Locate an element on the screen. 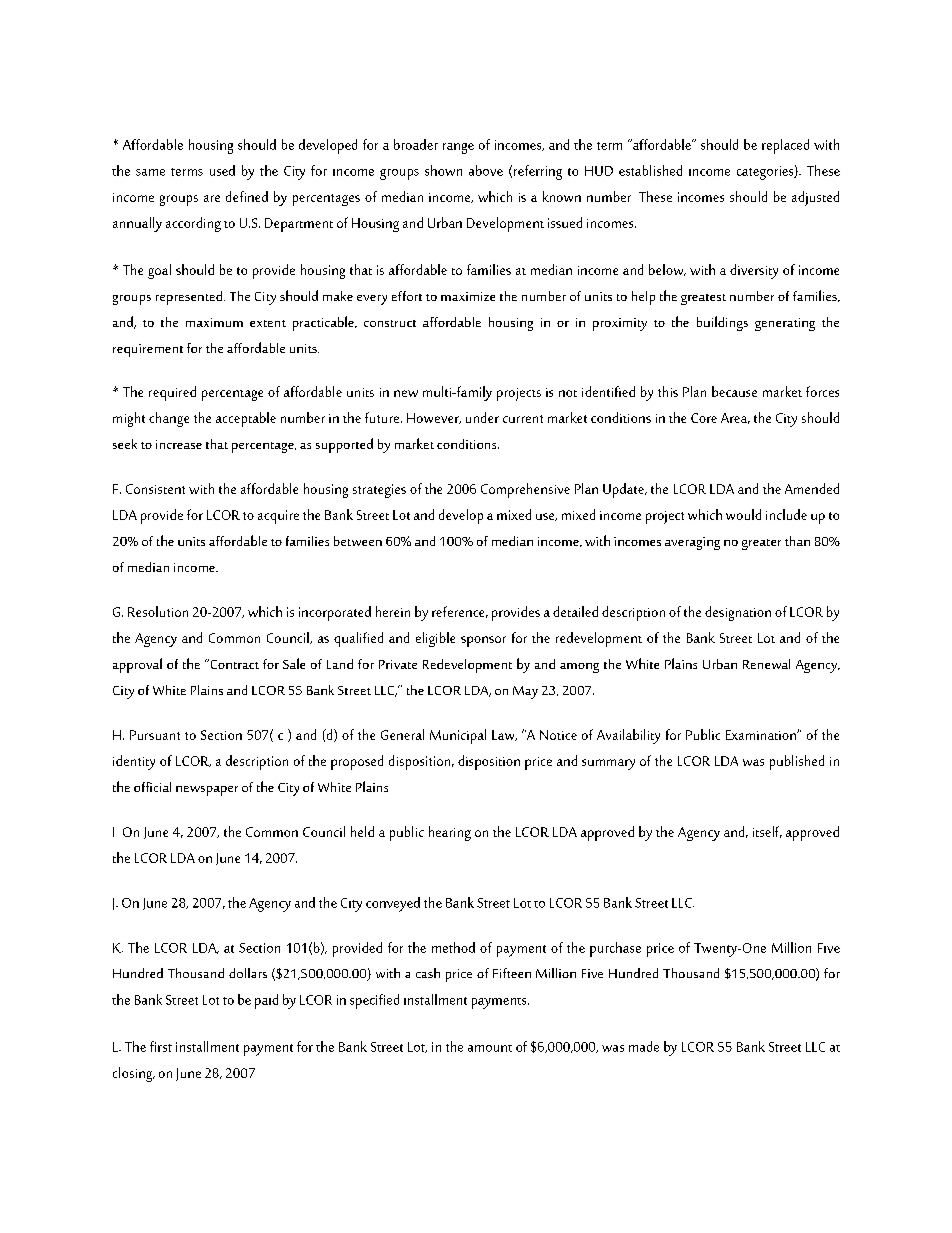  amount is located at coordinates (490, 1048).
